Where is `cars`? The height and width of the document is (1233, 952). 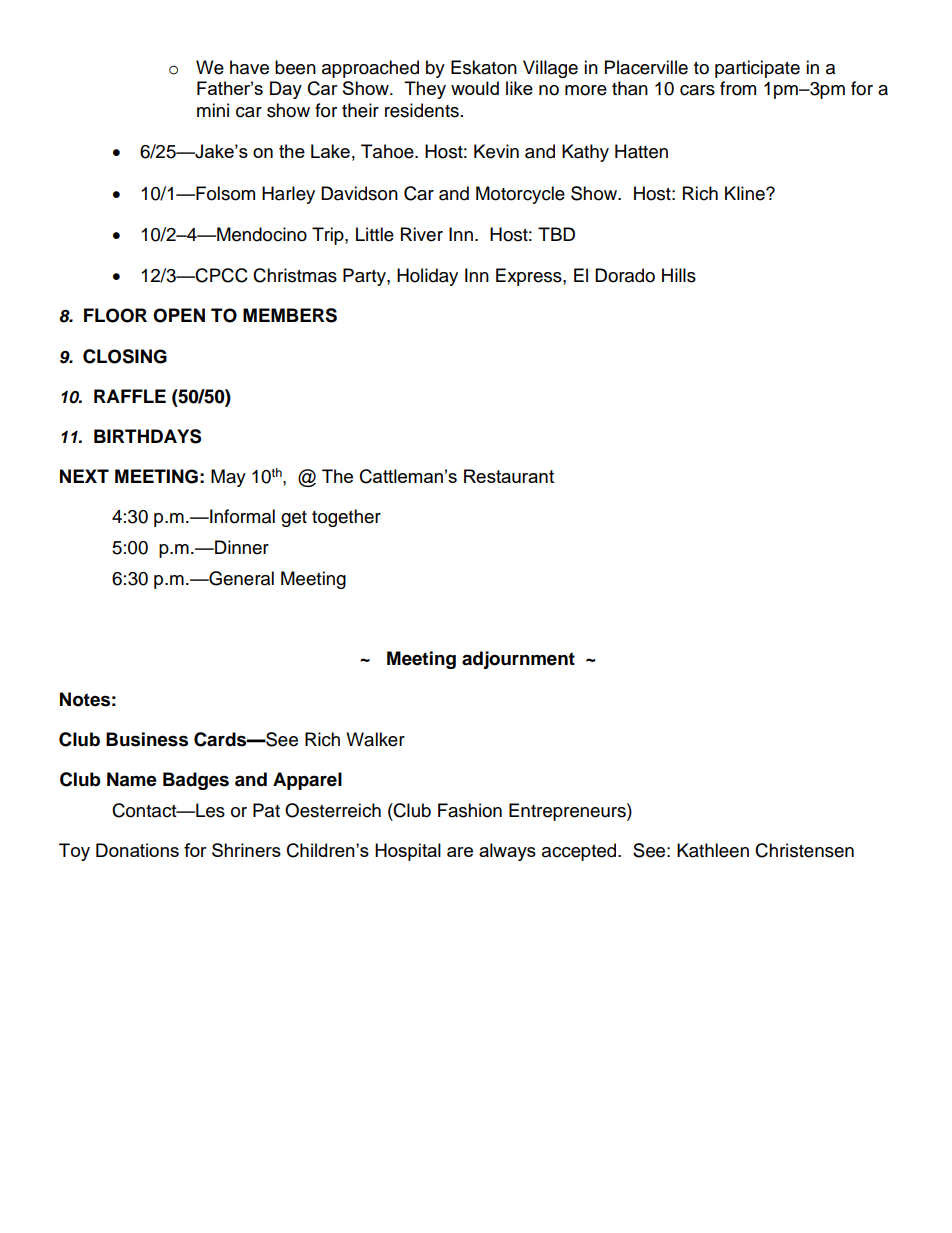 cars is located at coordinates (697, 90).
